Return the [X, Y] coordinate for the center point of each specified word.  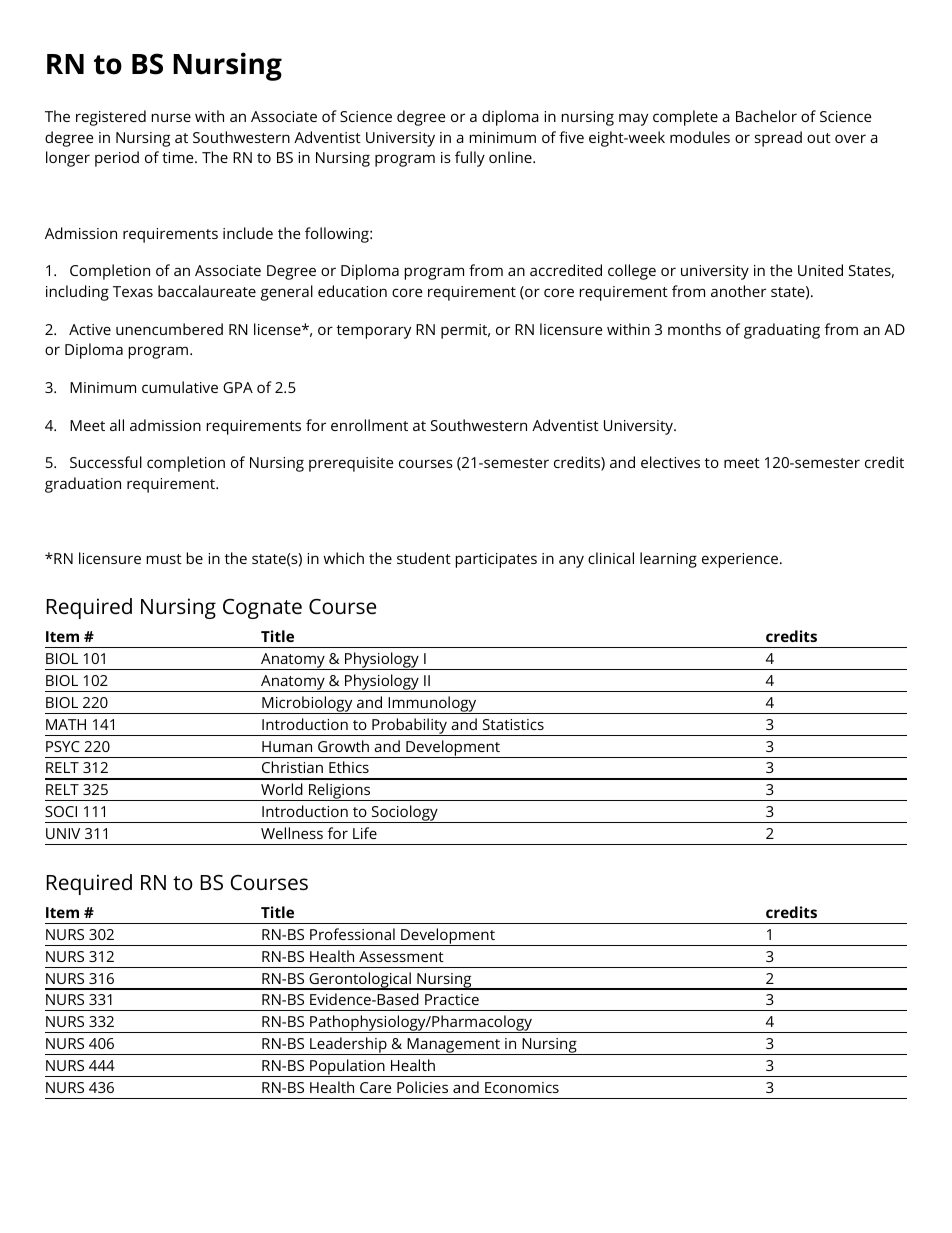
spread [778, 139]
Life [365, 833]
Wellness [292, 833]
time [179, 157]
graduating [782, 331]
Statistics [513, 724]
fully [470, 159]
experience [741, 560]
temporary [374, 332]
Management [453, 1046]
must [164, 559]
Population [347, 1068]
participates [496, 560]
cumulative [180, 387]
